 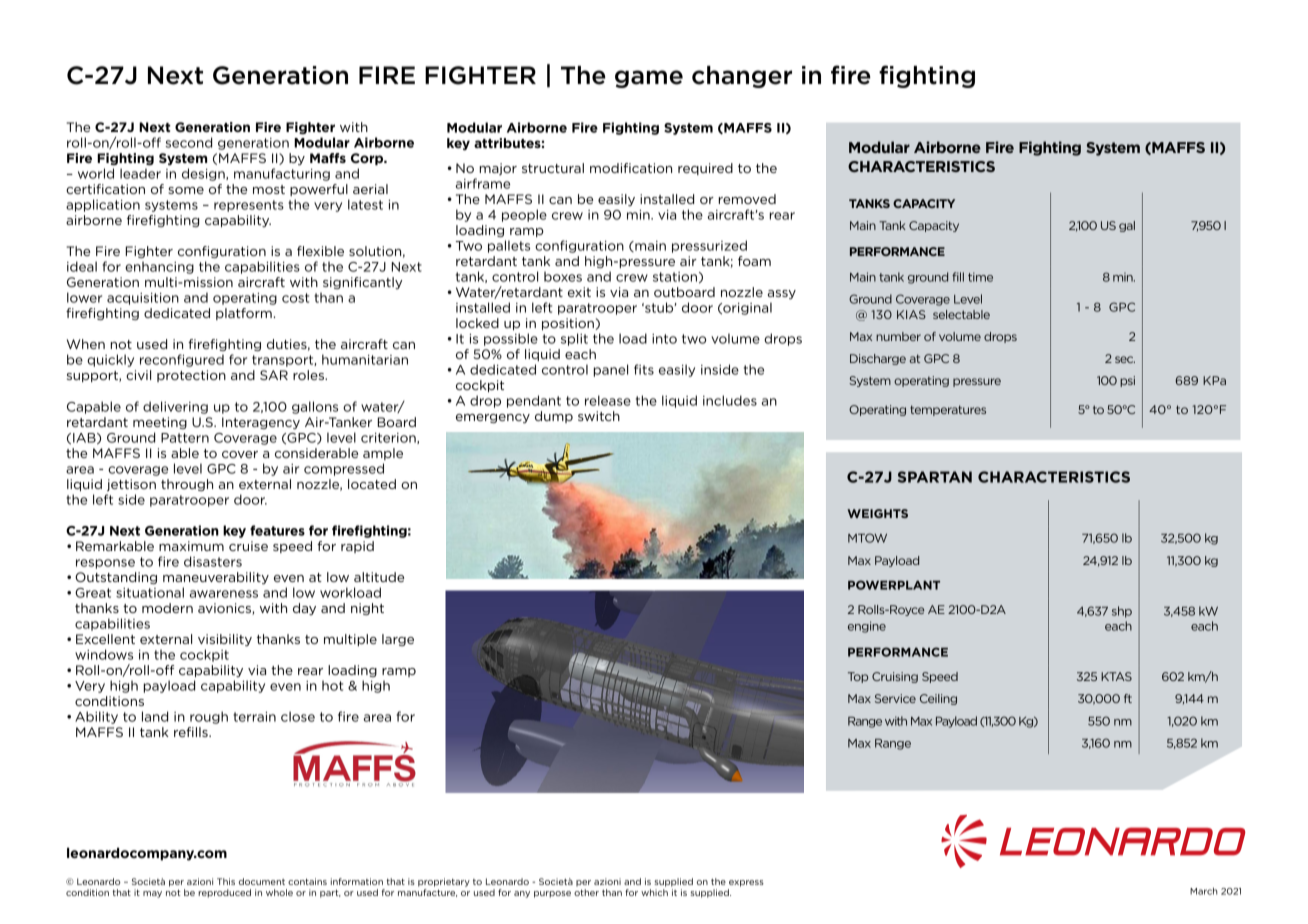 What do you see at coordinates (649, 79) in the page?
I see `game` at bounding box center [649, 79].
